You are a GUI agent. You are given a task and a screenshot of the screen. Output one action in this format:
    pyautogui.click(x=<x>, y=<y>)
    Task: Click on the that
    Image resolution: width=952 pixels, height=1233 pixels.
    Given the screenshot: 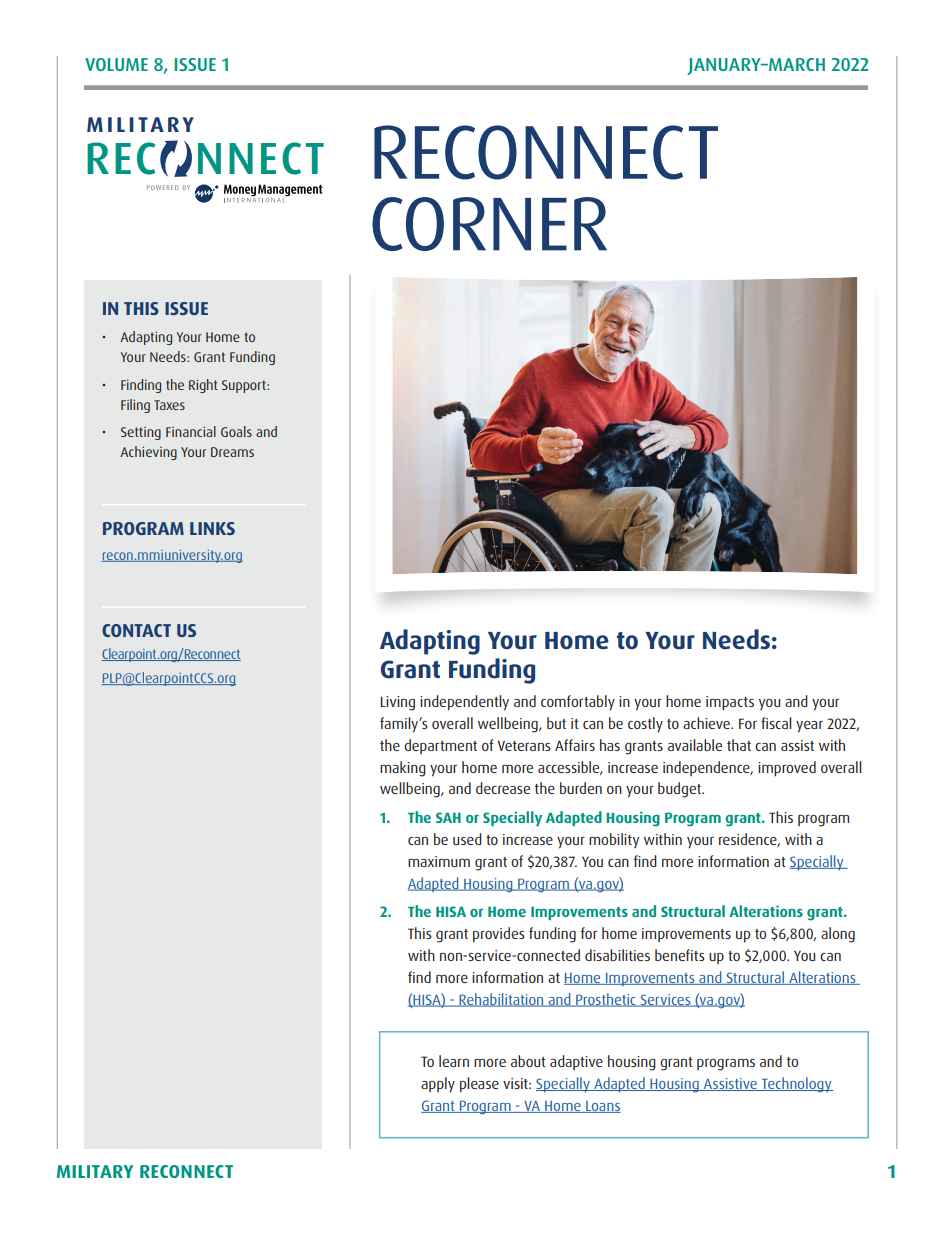 What is the action you would take?
    pyautogui.click(x=739, y=745)
